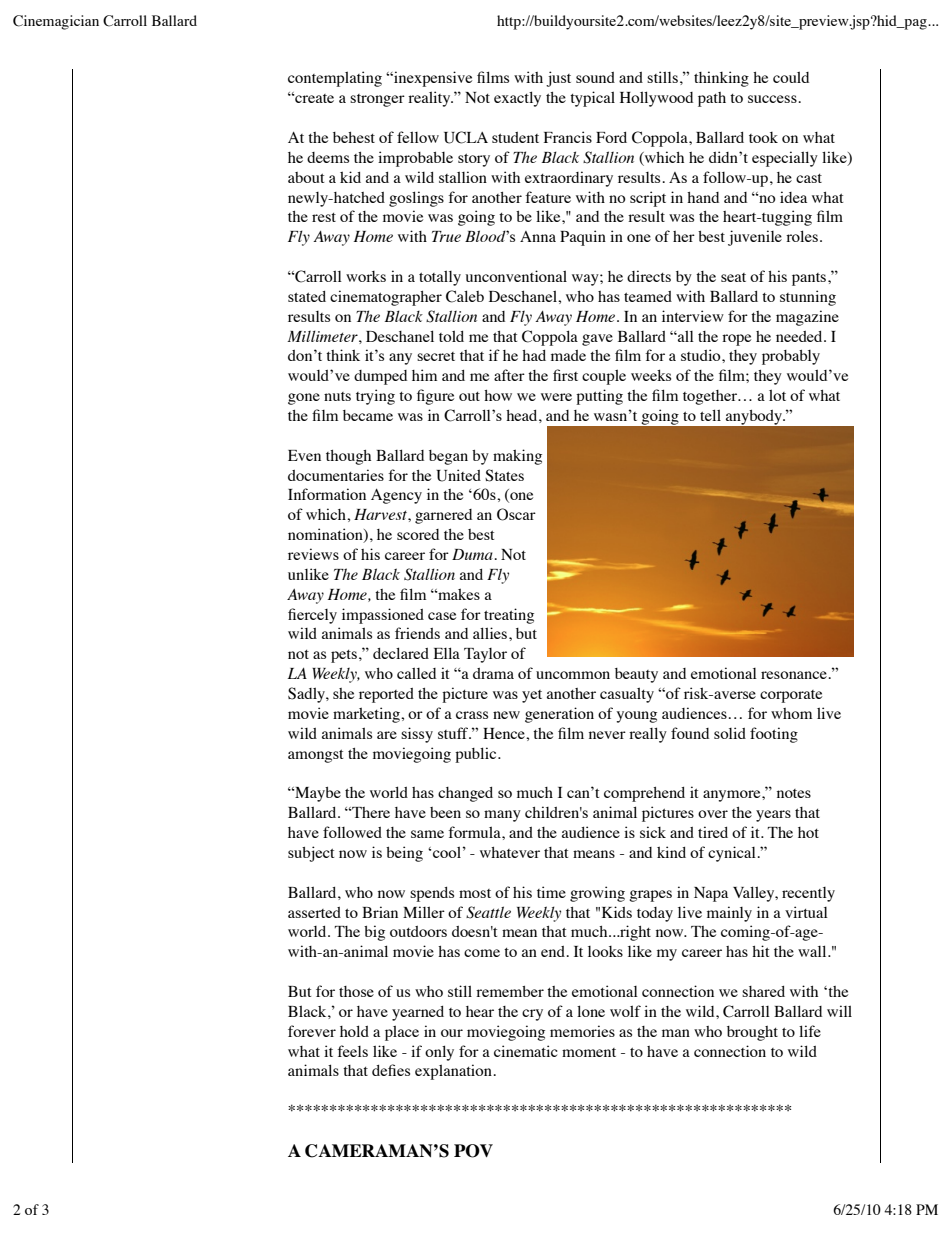 Image resolution: width=952 pixels, height=1233 pixels. What do you see at coordinates (795, 675) in the screenshot?
I see `resonance` at bounding box center [795, 675].
